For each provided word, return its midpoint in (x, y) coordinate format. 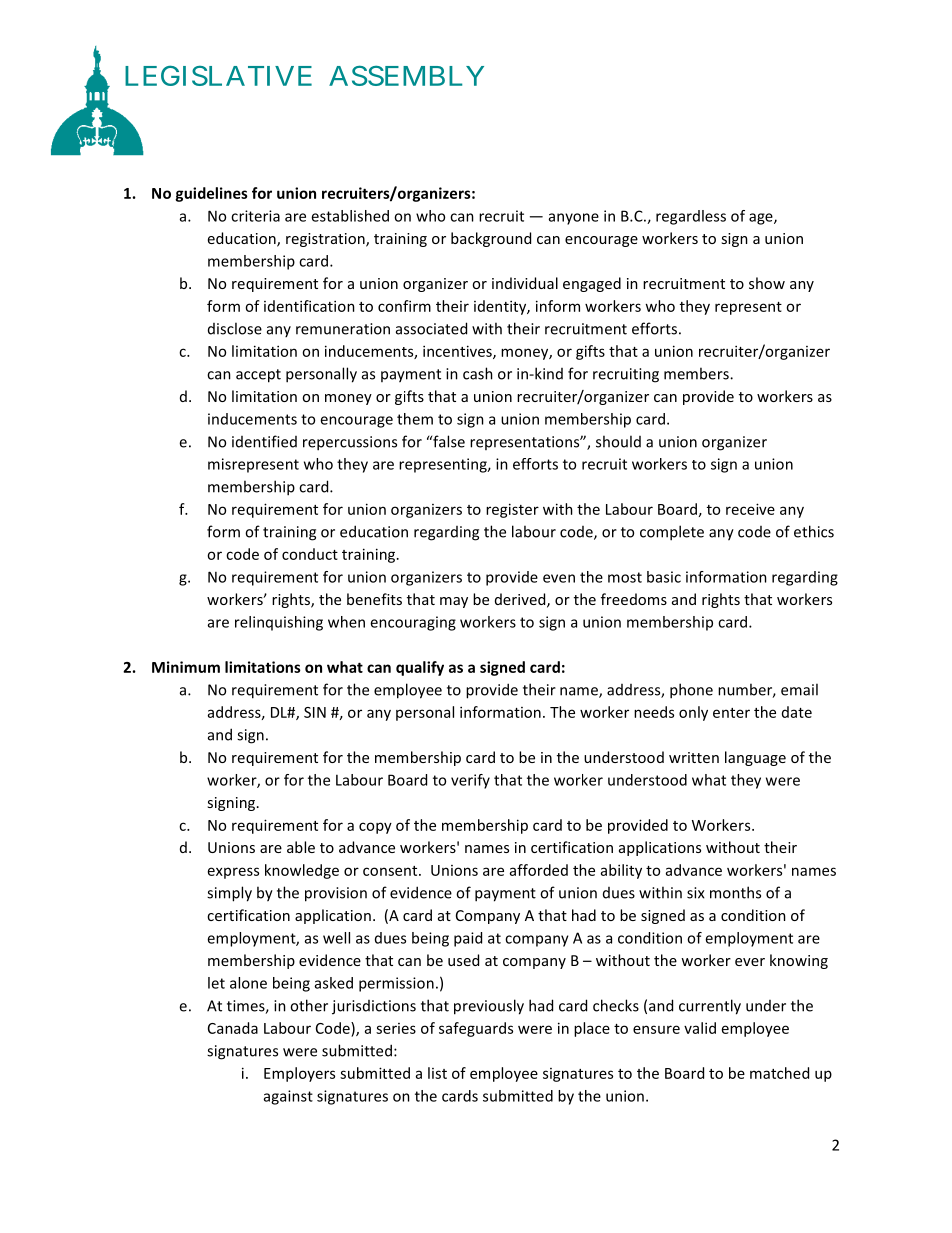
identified (264, 441)
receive (750, 509)
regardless (691, 217)
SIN (315, 712)
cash (478, 373)
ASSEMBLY (406, 75)
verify (470, 781)
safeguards (476, 1029)
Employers (299, 1074)
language (755, 758)
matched (779, 1073)
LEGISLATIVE (218, 75)
